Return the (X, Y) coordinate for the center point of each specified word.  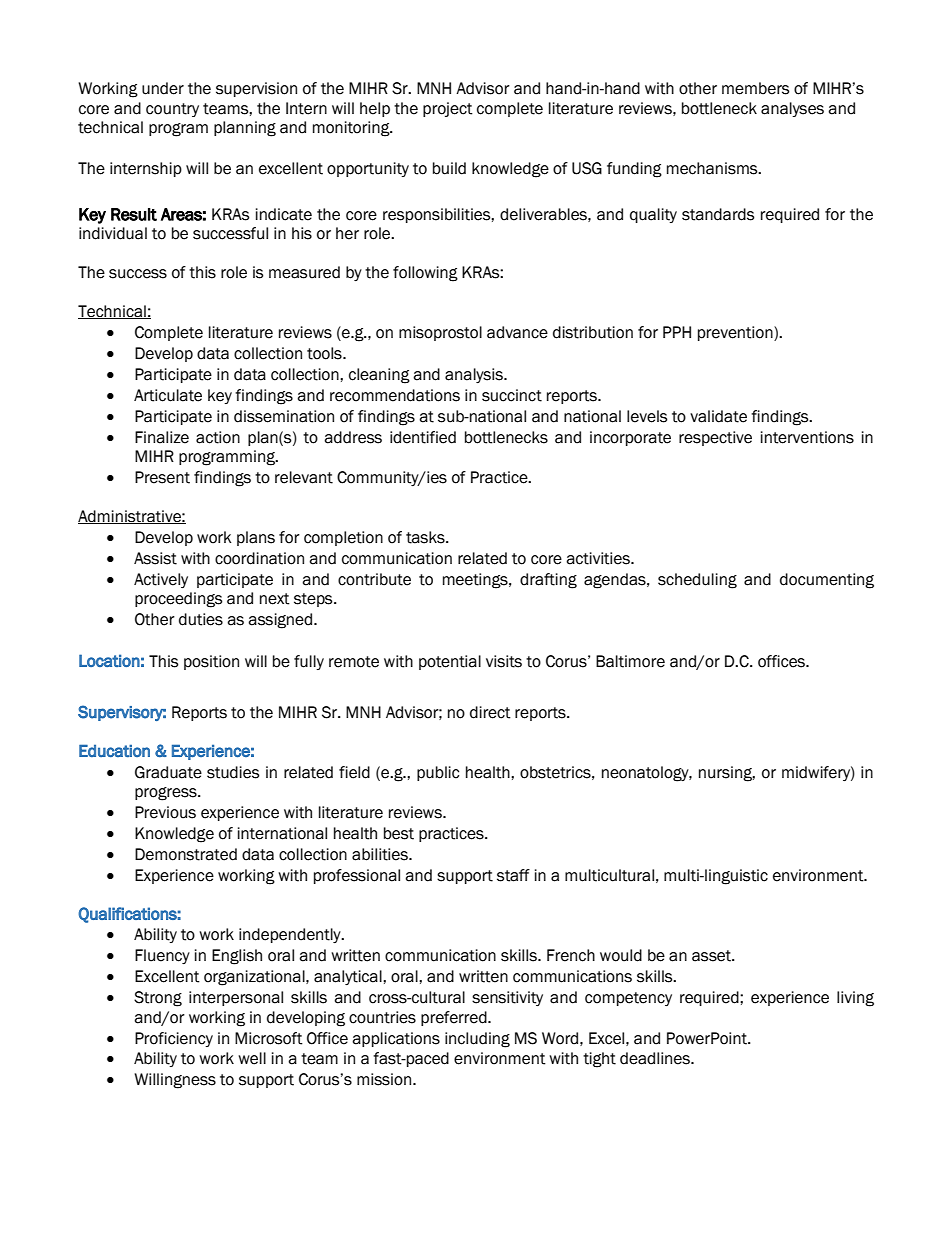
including (477, 1040)
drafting (548, 581)
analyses (792, 109)
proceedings (178, 600)
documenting (827, 581)
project (448, 109)
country (172, 110)
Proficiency (174, 1039)
